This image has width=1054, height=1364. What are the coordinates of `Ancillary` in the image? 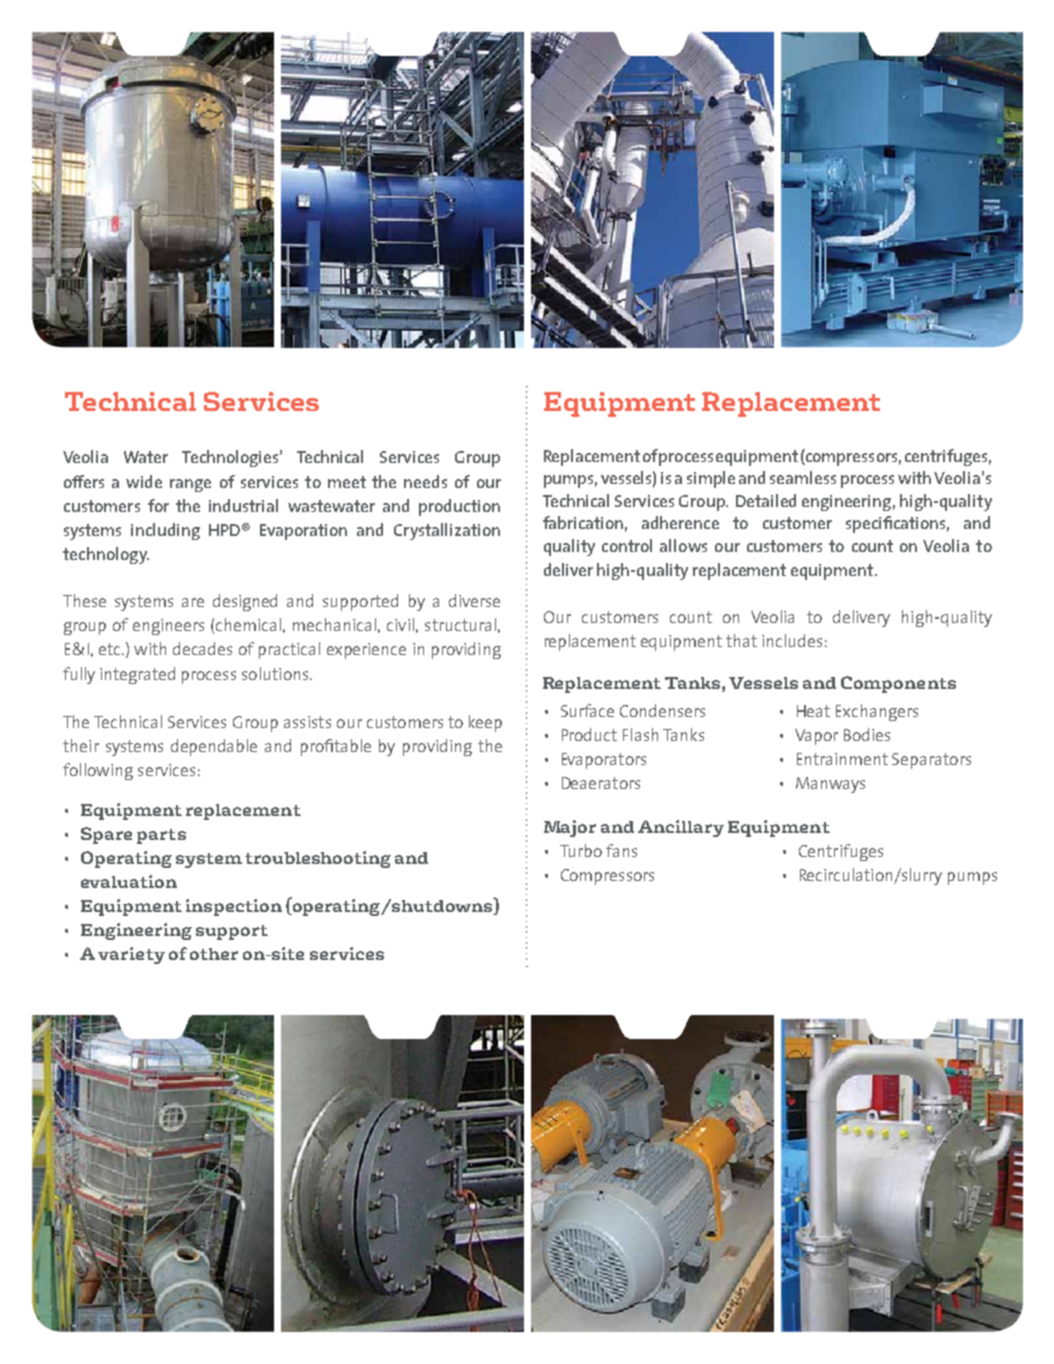 It's located at (681, 828).
